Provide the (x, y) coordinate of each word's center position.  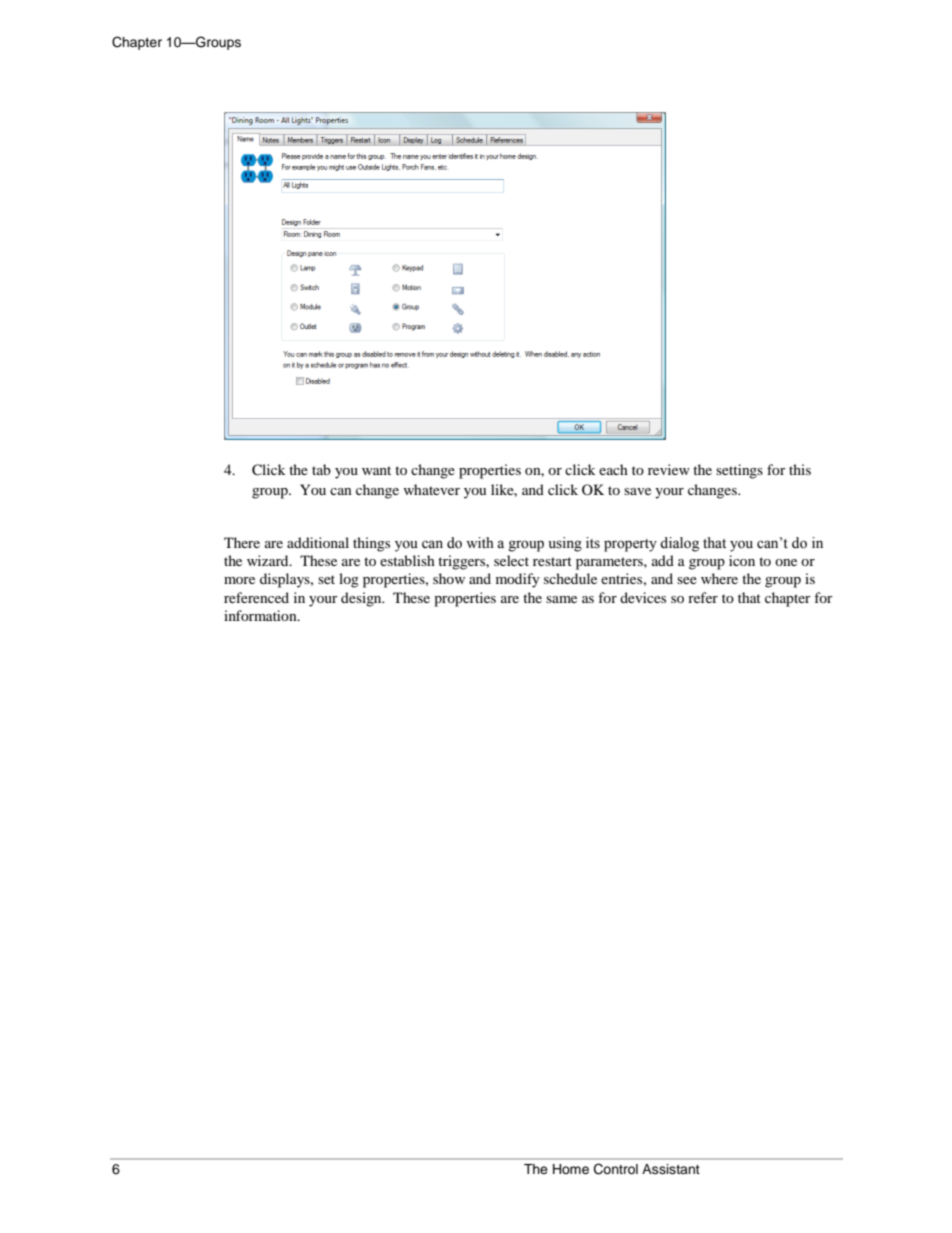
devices (643, 597)
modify (518, 580)
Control (616, 1169)
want (376, 470)
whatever (431, 489)
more (239, 580)
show (449, 578)
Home (571, 1169)
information (261, 615)
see (687, 580)
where (719, 578)
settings (739, 471)
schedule (570, 578)
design (362, 599)
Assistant (671, 1169)
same (561, 599)
